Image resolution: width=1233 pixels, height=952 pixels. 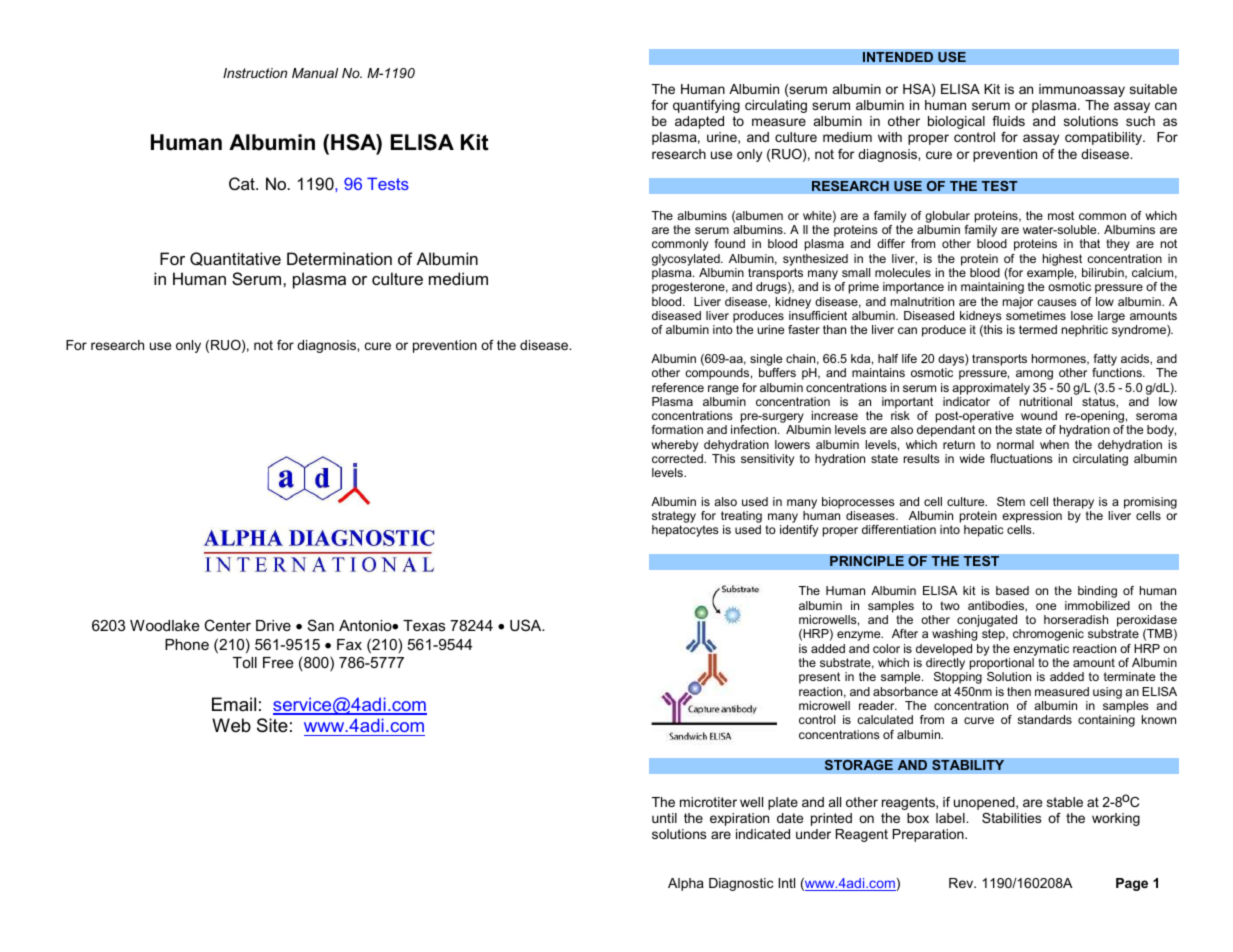 What do you see at coordinates (321, 625) in the page?
I see `San` at bounding box center [321, 625].
